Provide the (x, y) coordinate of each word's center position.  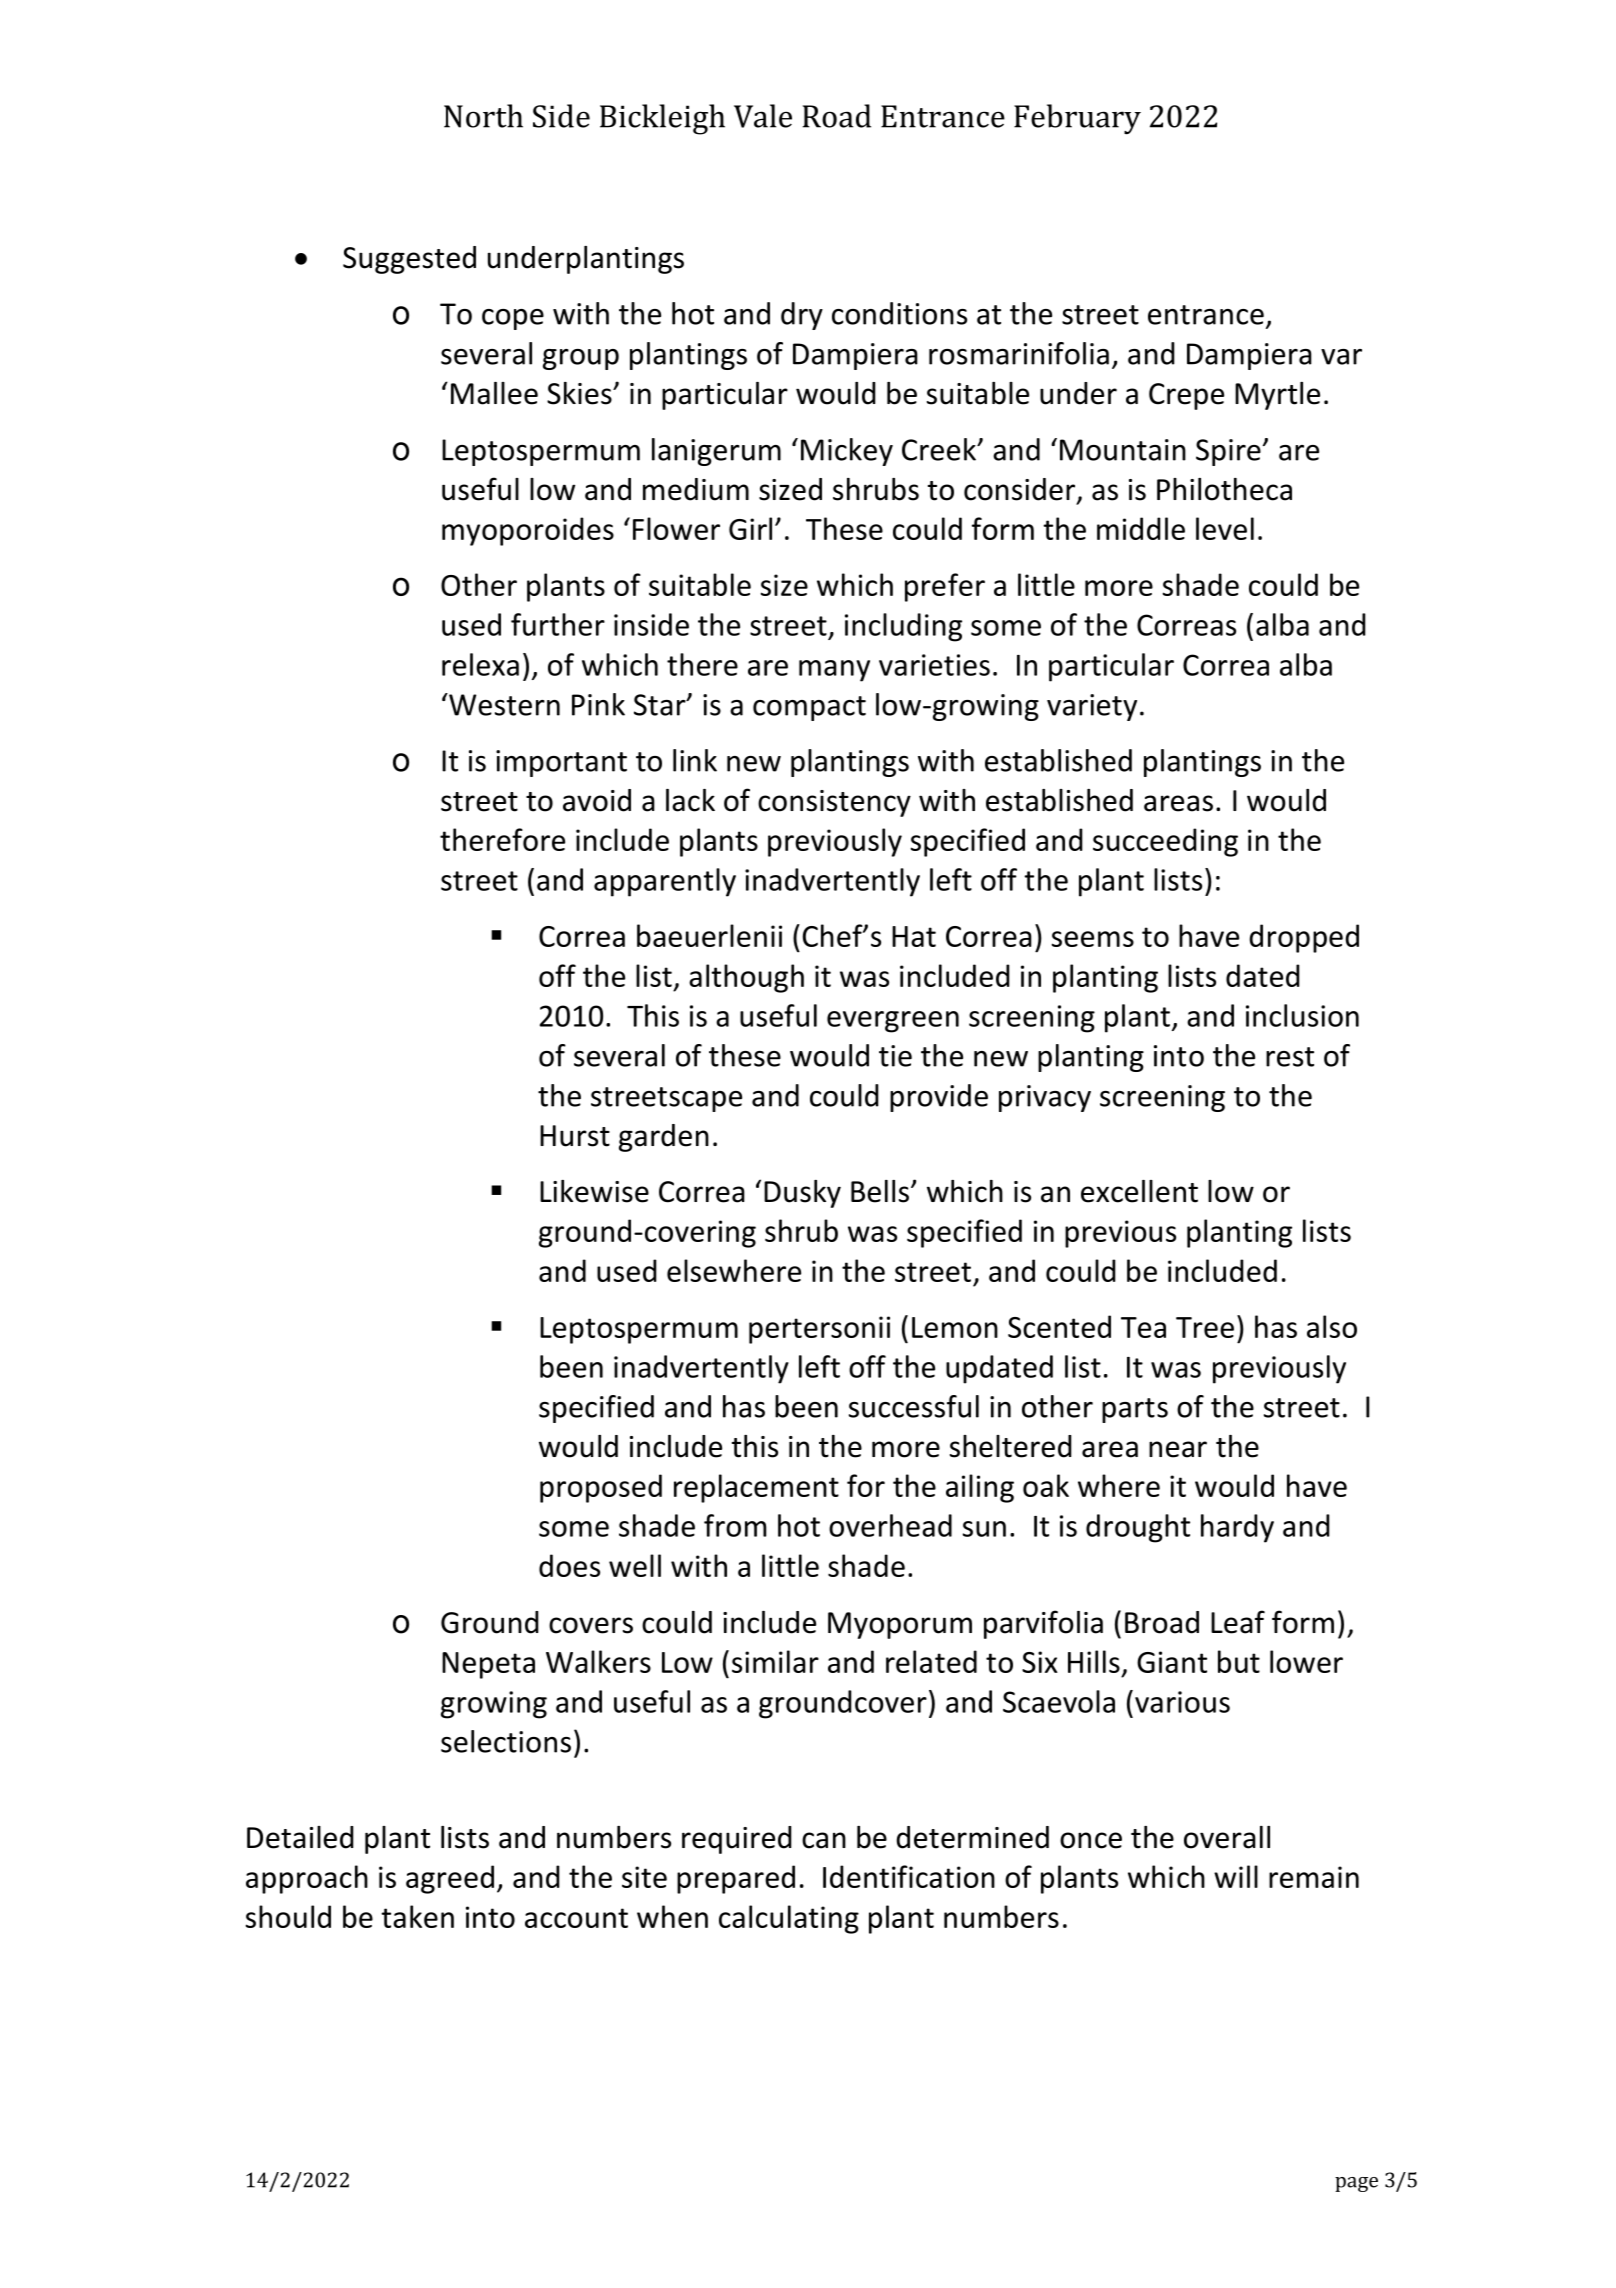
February (1077, 119)
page (1356, 2184)
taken (417, 1916)
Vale (763, 116)
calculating (789, 1919)
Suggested (409, 260)
